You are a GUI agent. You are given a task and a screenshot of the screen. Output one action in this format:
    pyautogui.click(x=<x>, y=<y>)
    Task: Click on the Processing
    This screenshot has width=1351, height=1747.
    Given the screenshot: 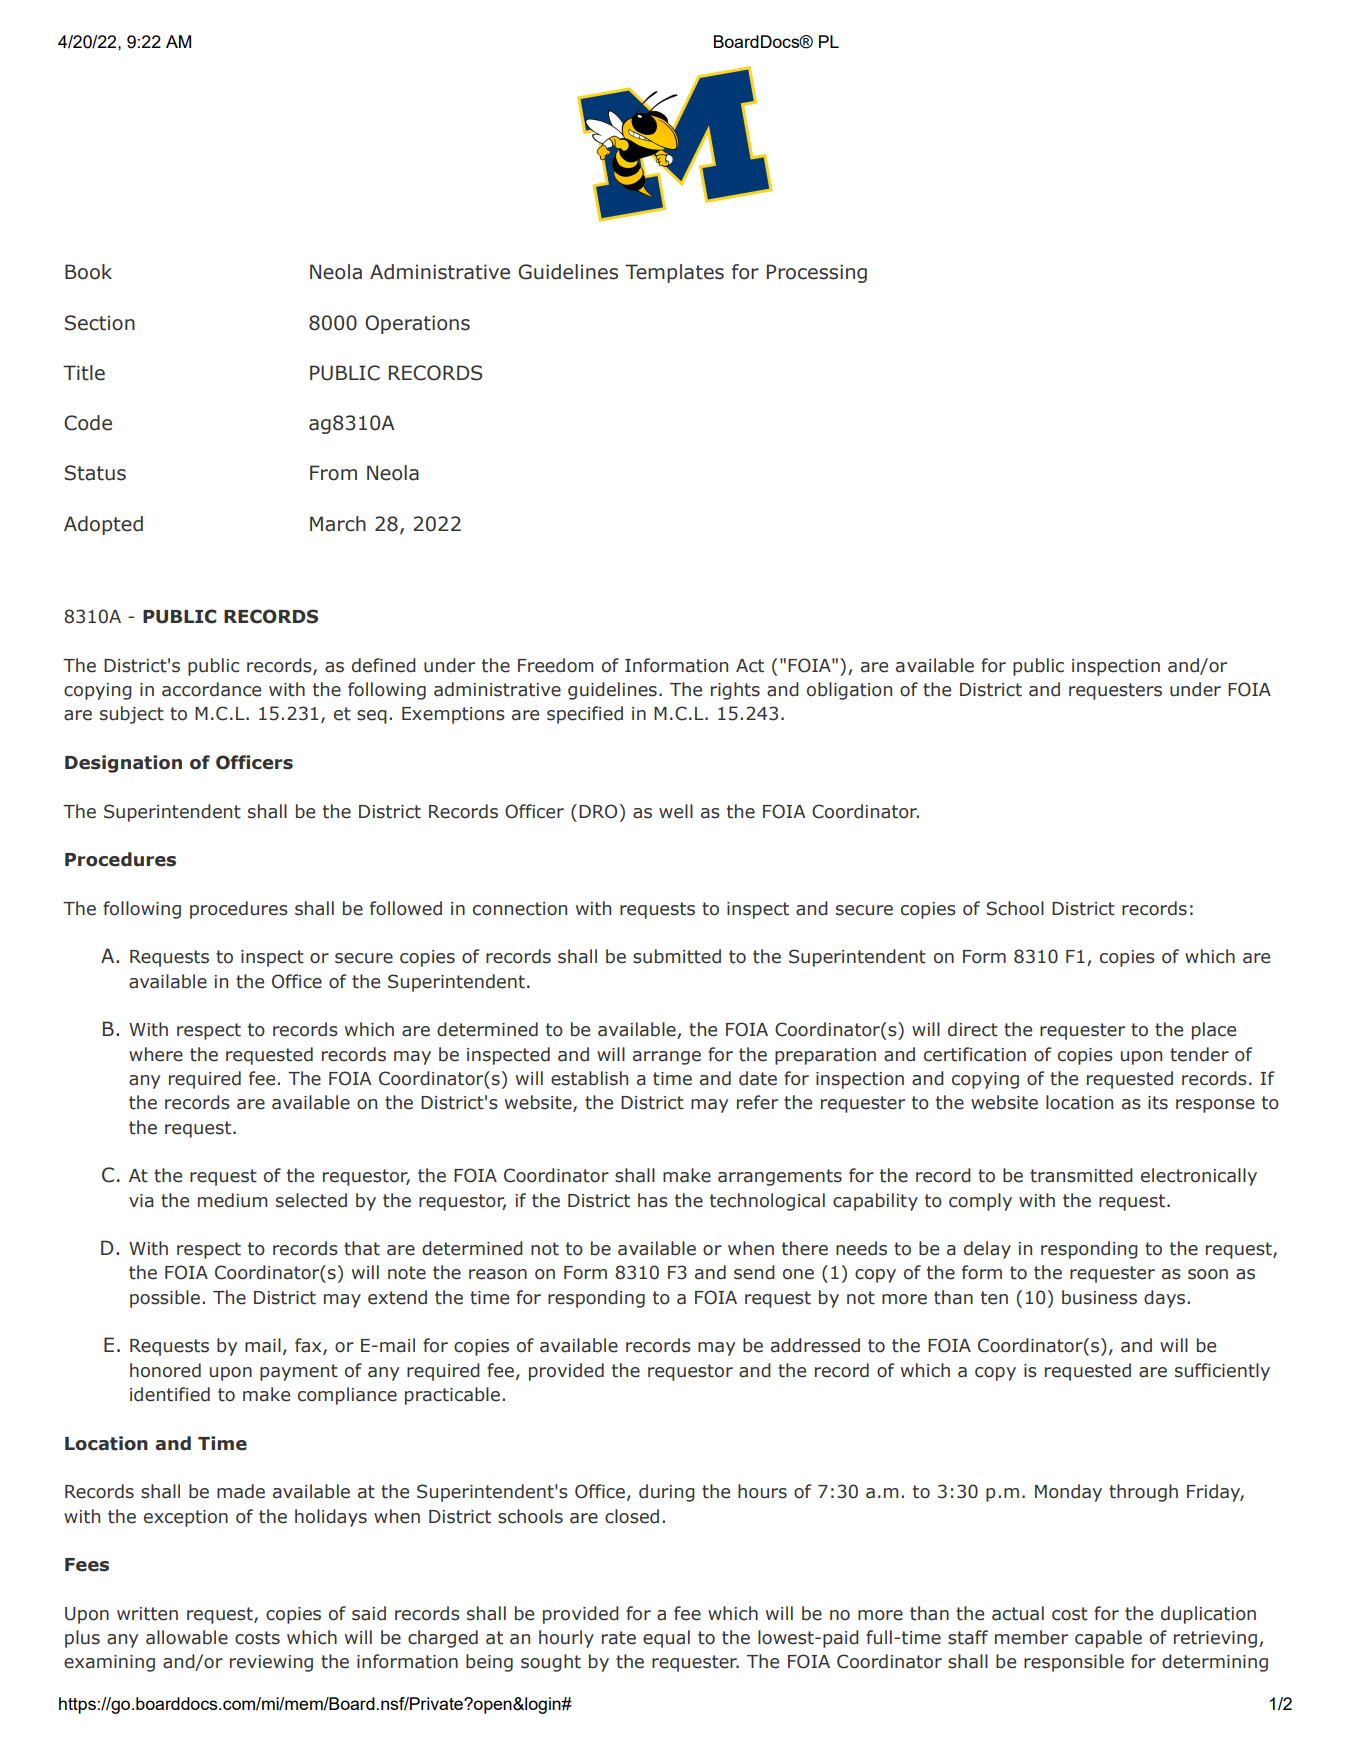 What is the action you would take?
    pyautogui.click(x=817, y=273)
